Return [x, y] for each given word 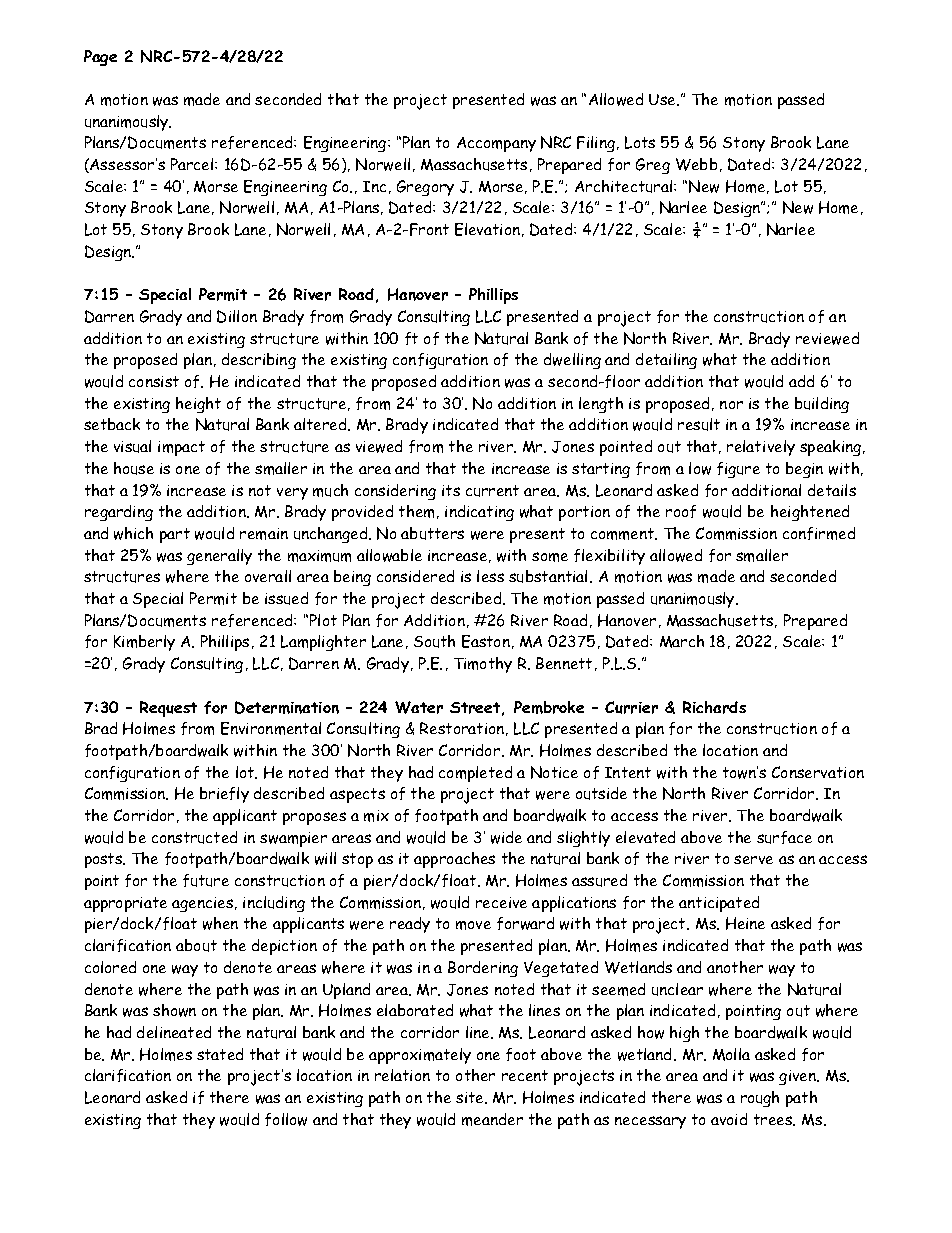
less [490, 576]
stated [220, 1054]
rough [760, 1099]
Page [100, 58]
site [471, 1098]
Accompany [496, 144]
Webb [696, 164]
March [682, 641]
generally [219, 557]
